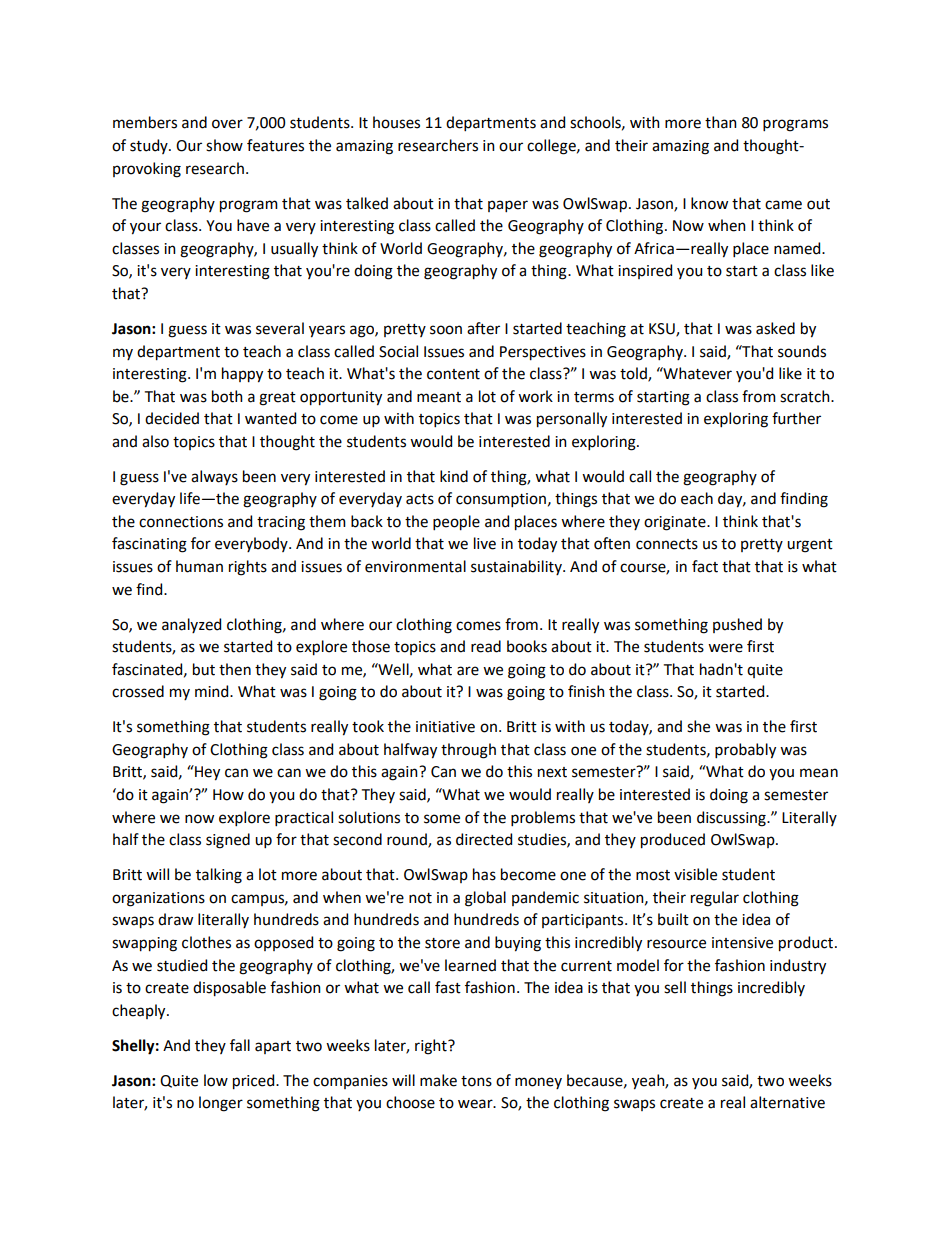 This page has width=952, height=1233. What do you see at coordinates (456, 523) in the page?
I see `people` at bounding box center [456, 523].
